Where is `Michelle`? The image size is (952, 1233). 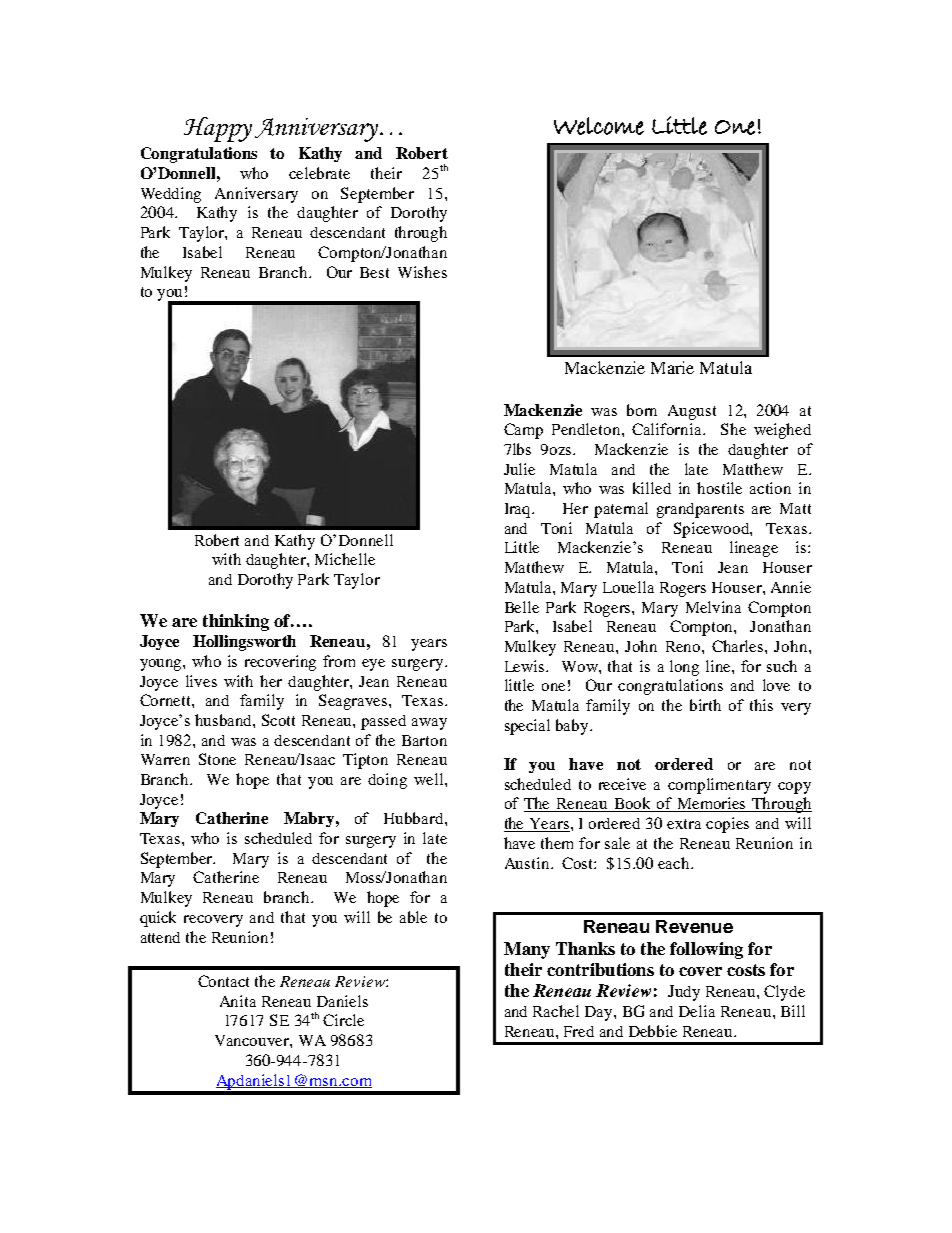 Michelle is located at coordinates (345, 559).
